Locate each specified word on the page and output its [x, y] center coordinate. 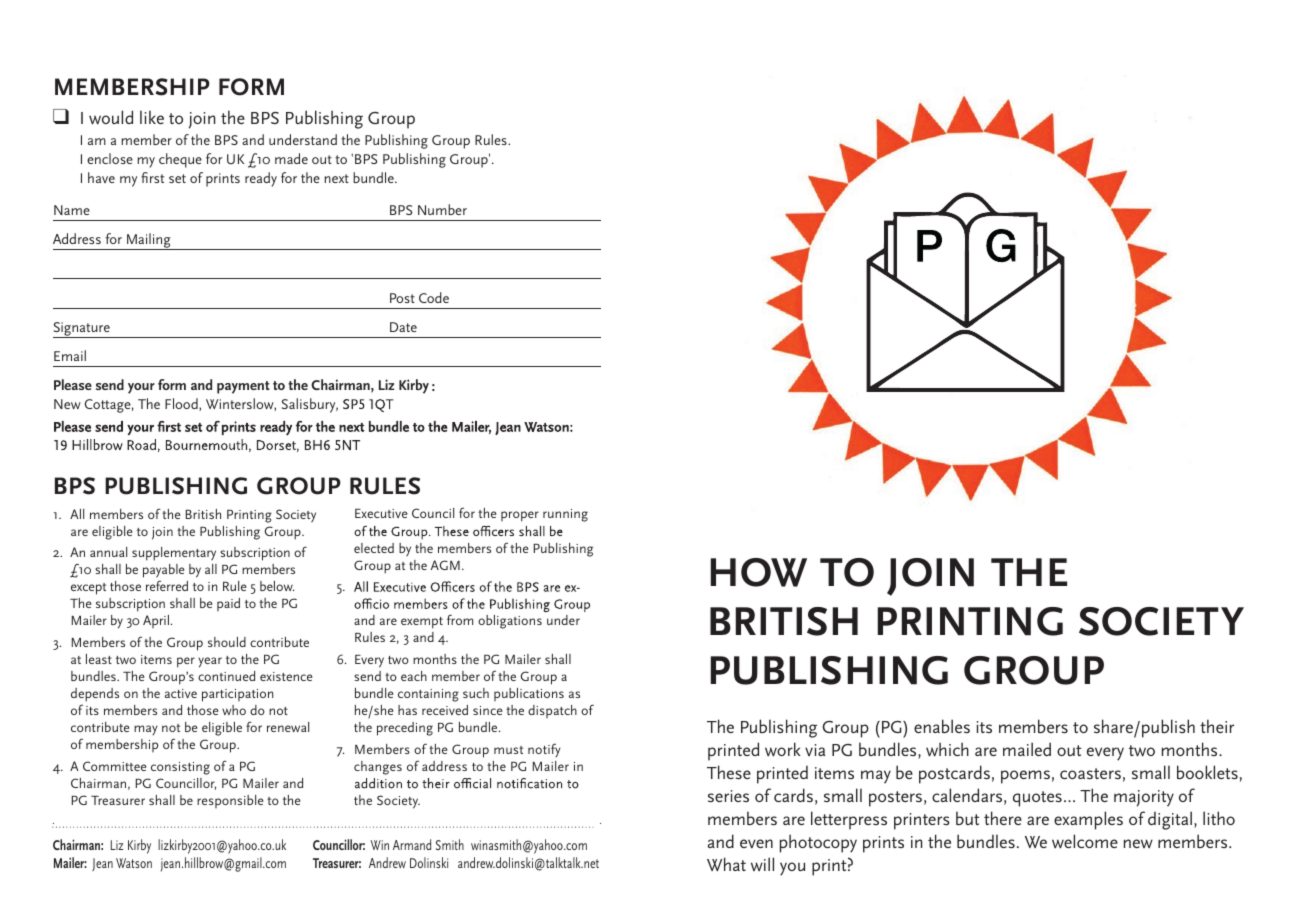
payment [243, 387]
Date [403, 327]
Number [442, 209]
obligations [510, 622]
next [337, 178]
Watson [134, 863]
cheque [180, 160]
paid [228, 604]
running [565, 515]
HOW [759, 572]
